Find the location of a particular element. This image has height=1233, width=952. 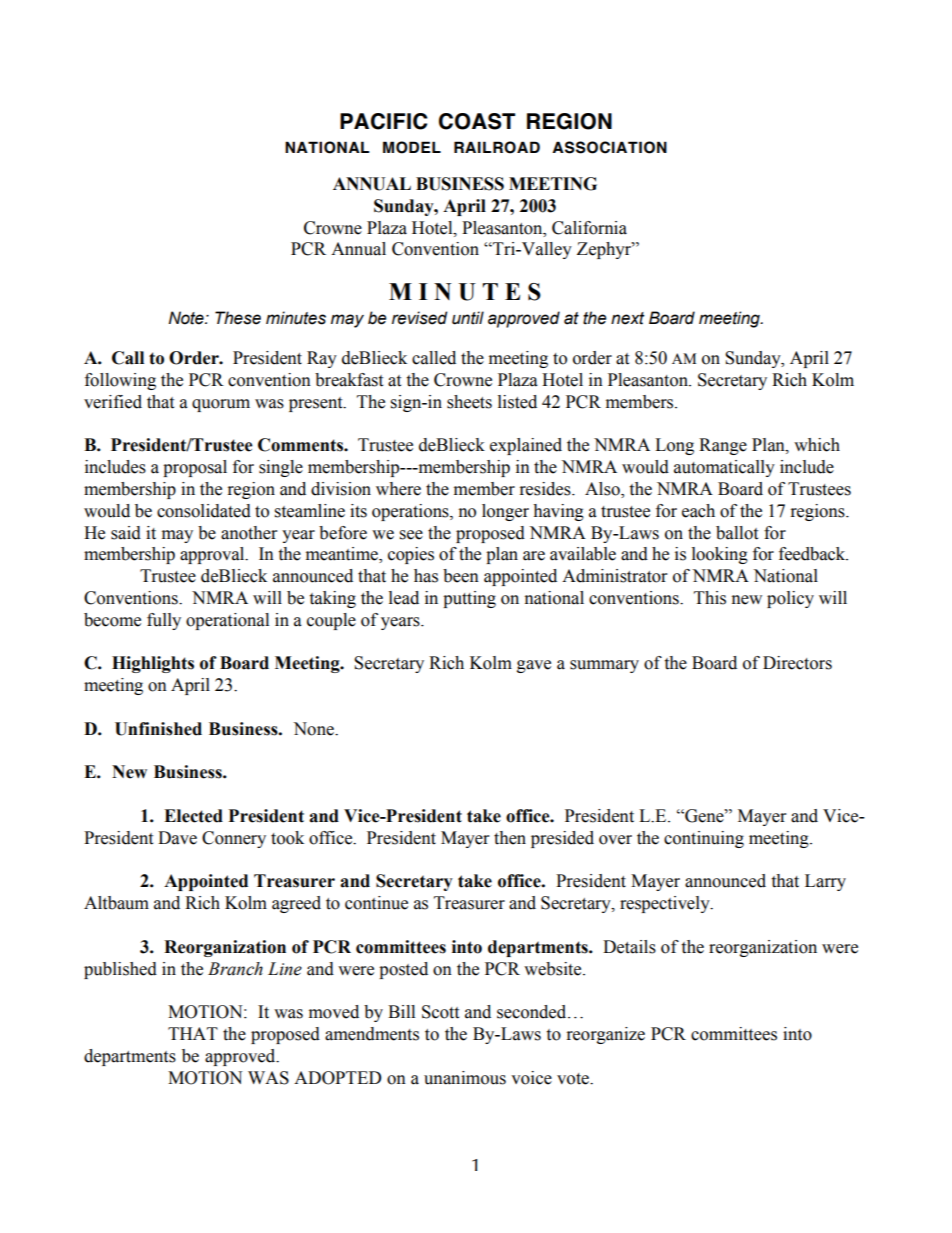

unanimous is located at coordinates (465, 1078).
